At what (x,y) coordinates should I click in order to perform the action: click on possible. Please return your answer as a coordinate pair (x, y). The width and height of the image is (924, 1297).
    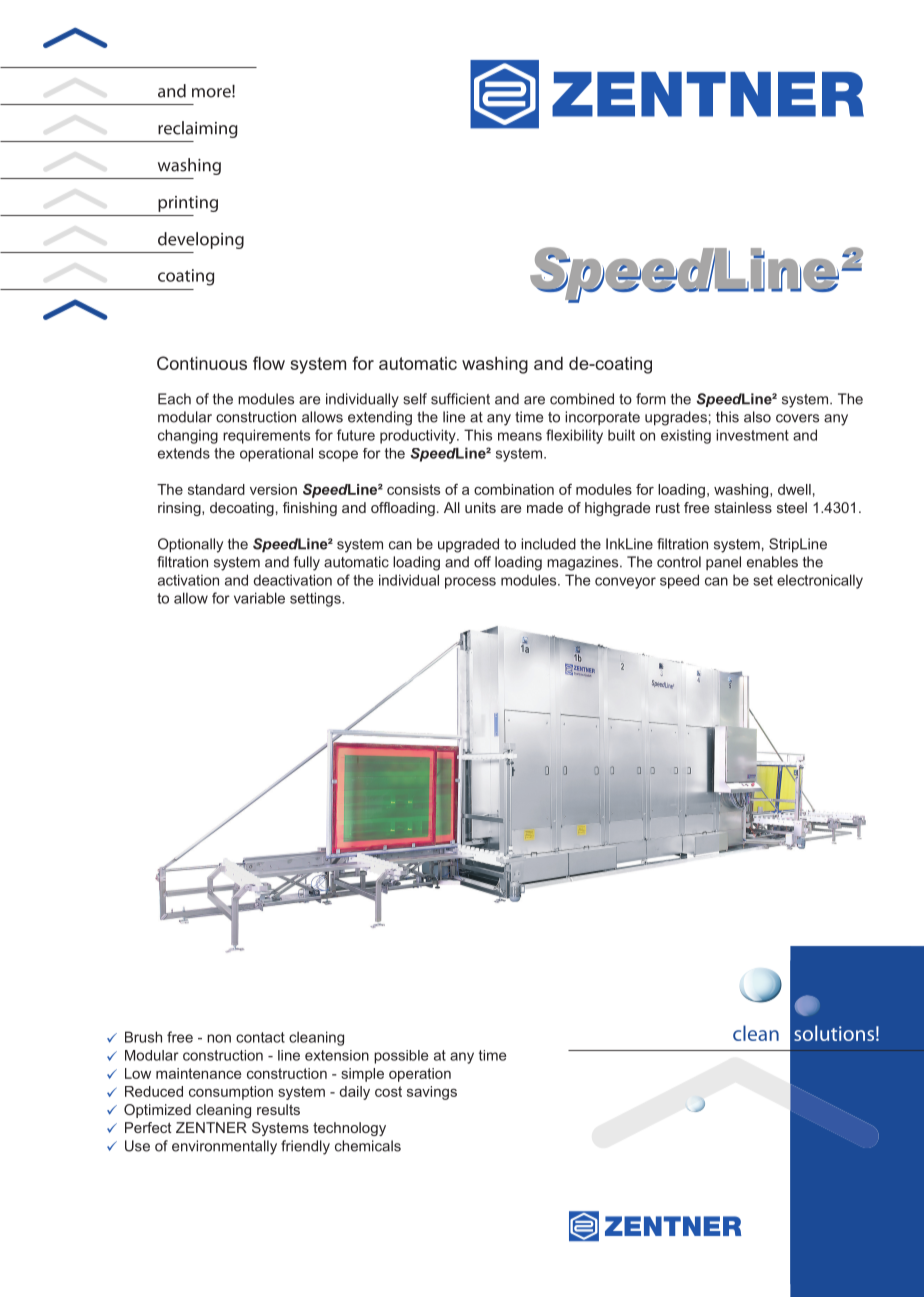
    Looking at the image, I should click on (401, 1057).
